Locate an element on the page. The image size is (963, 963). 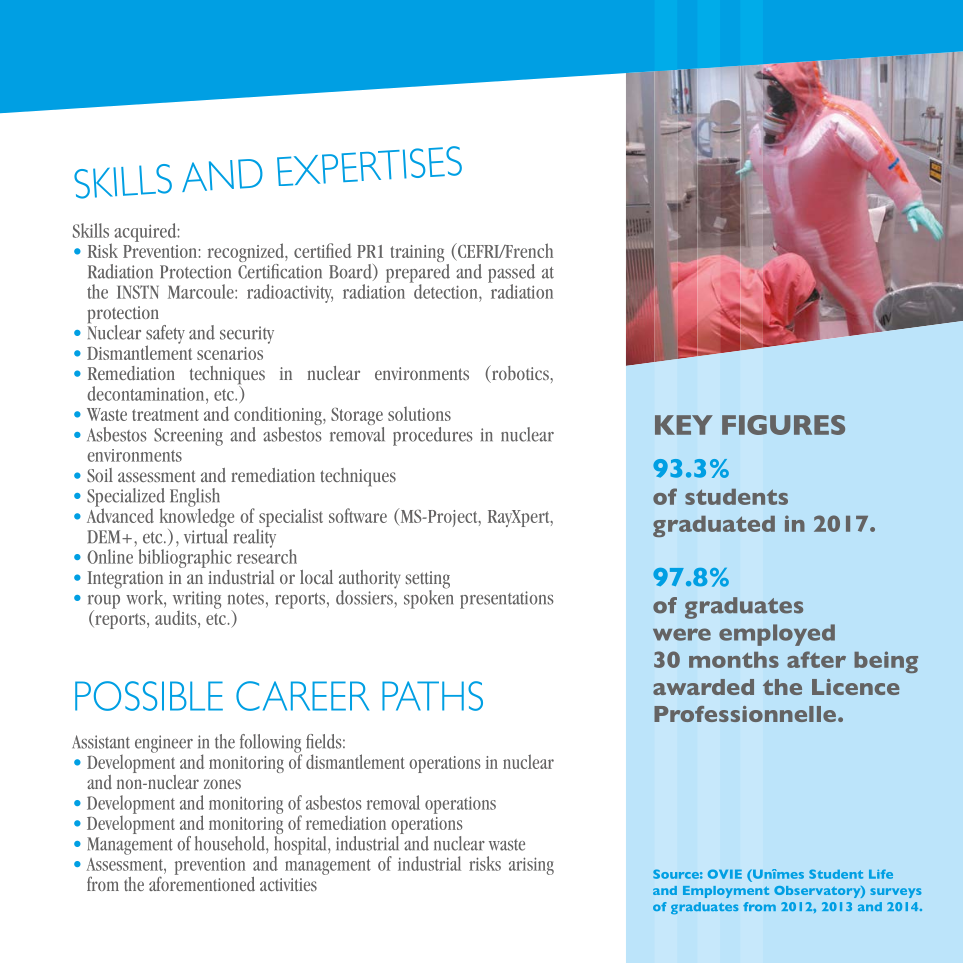
arising is located at coordinates (531, 866).
